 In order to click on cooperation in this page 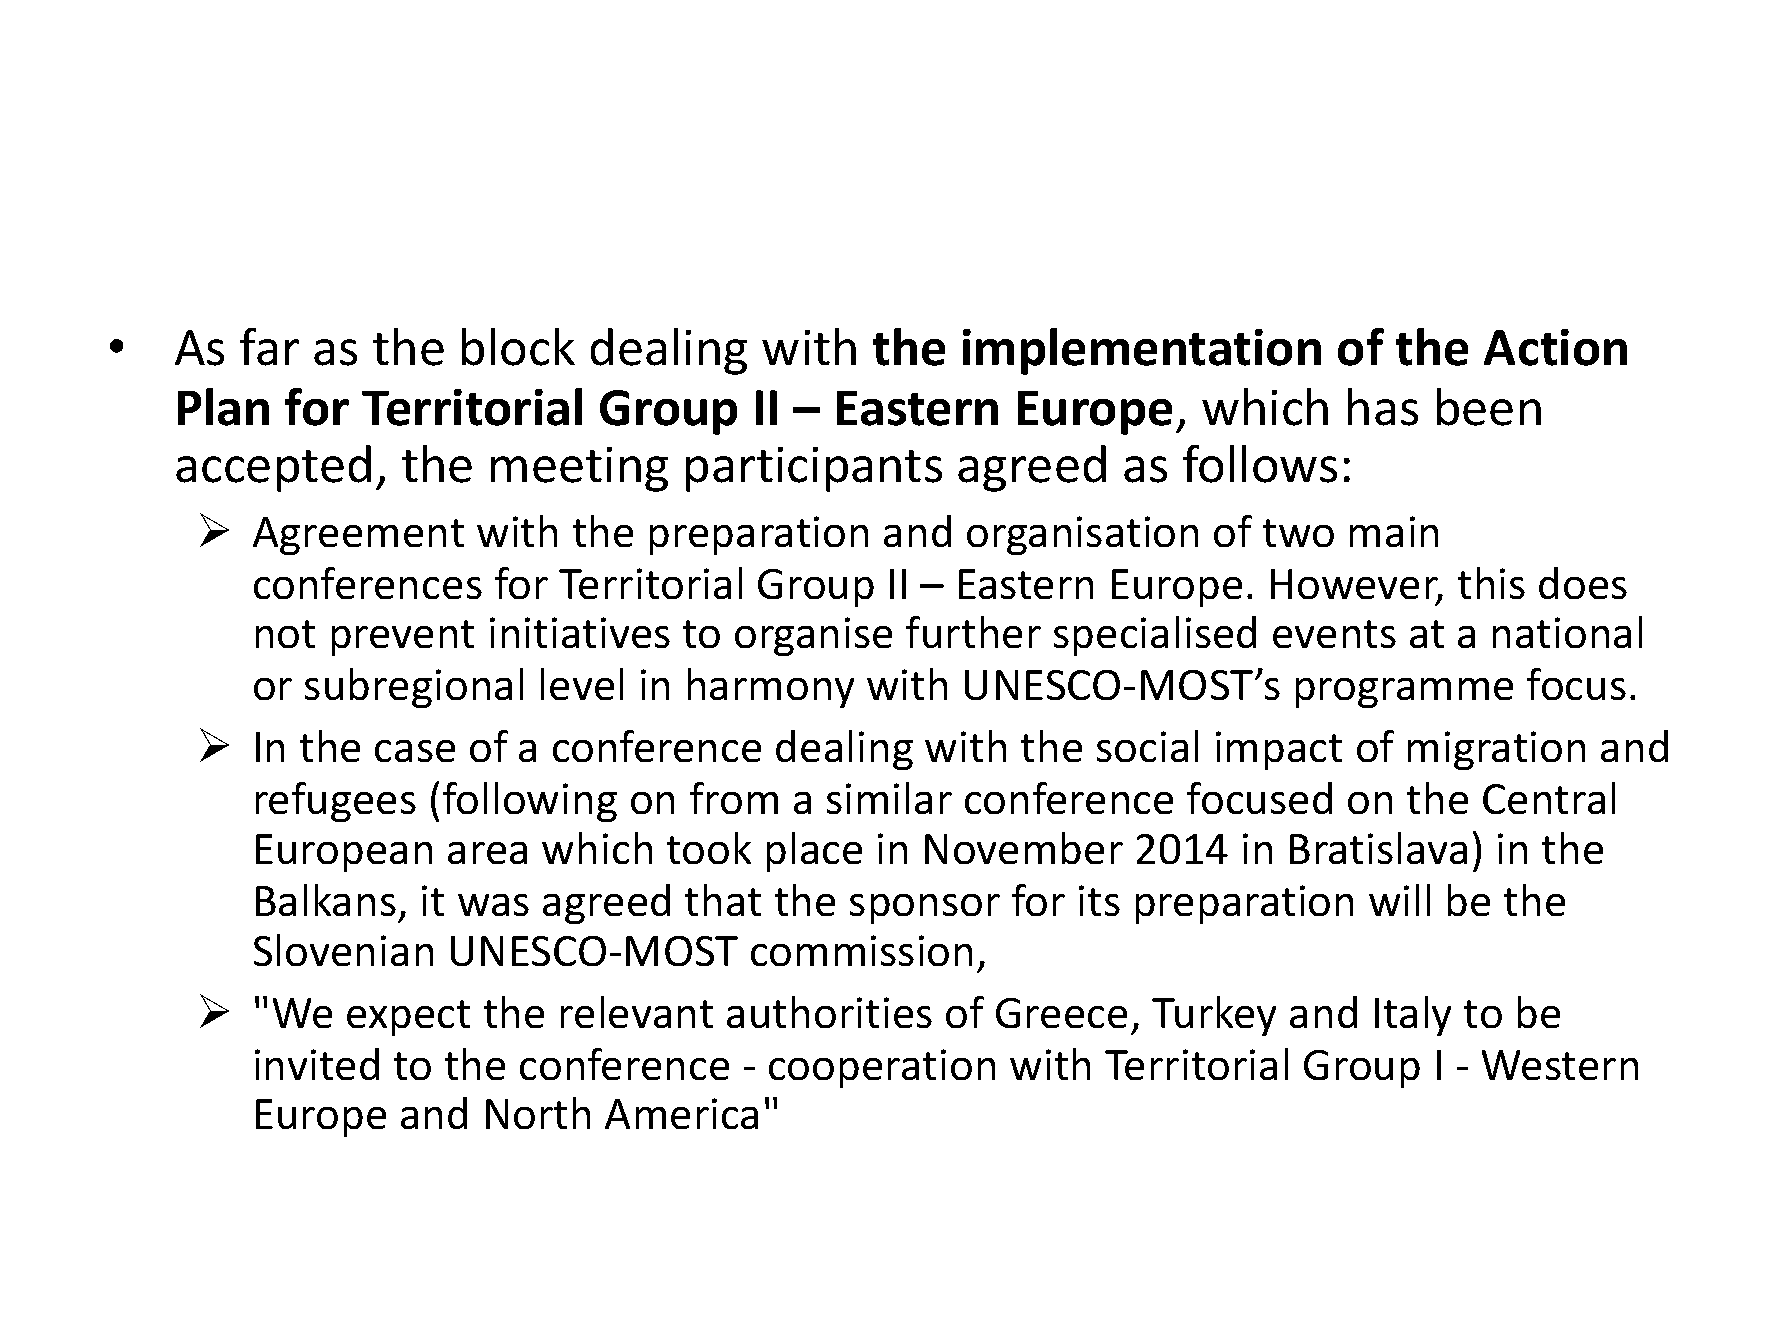, I will do `click(882, 1068)`.
